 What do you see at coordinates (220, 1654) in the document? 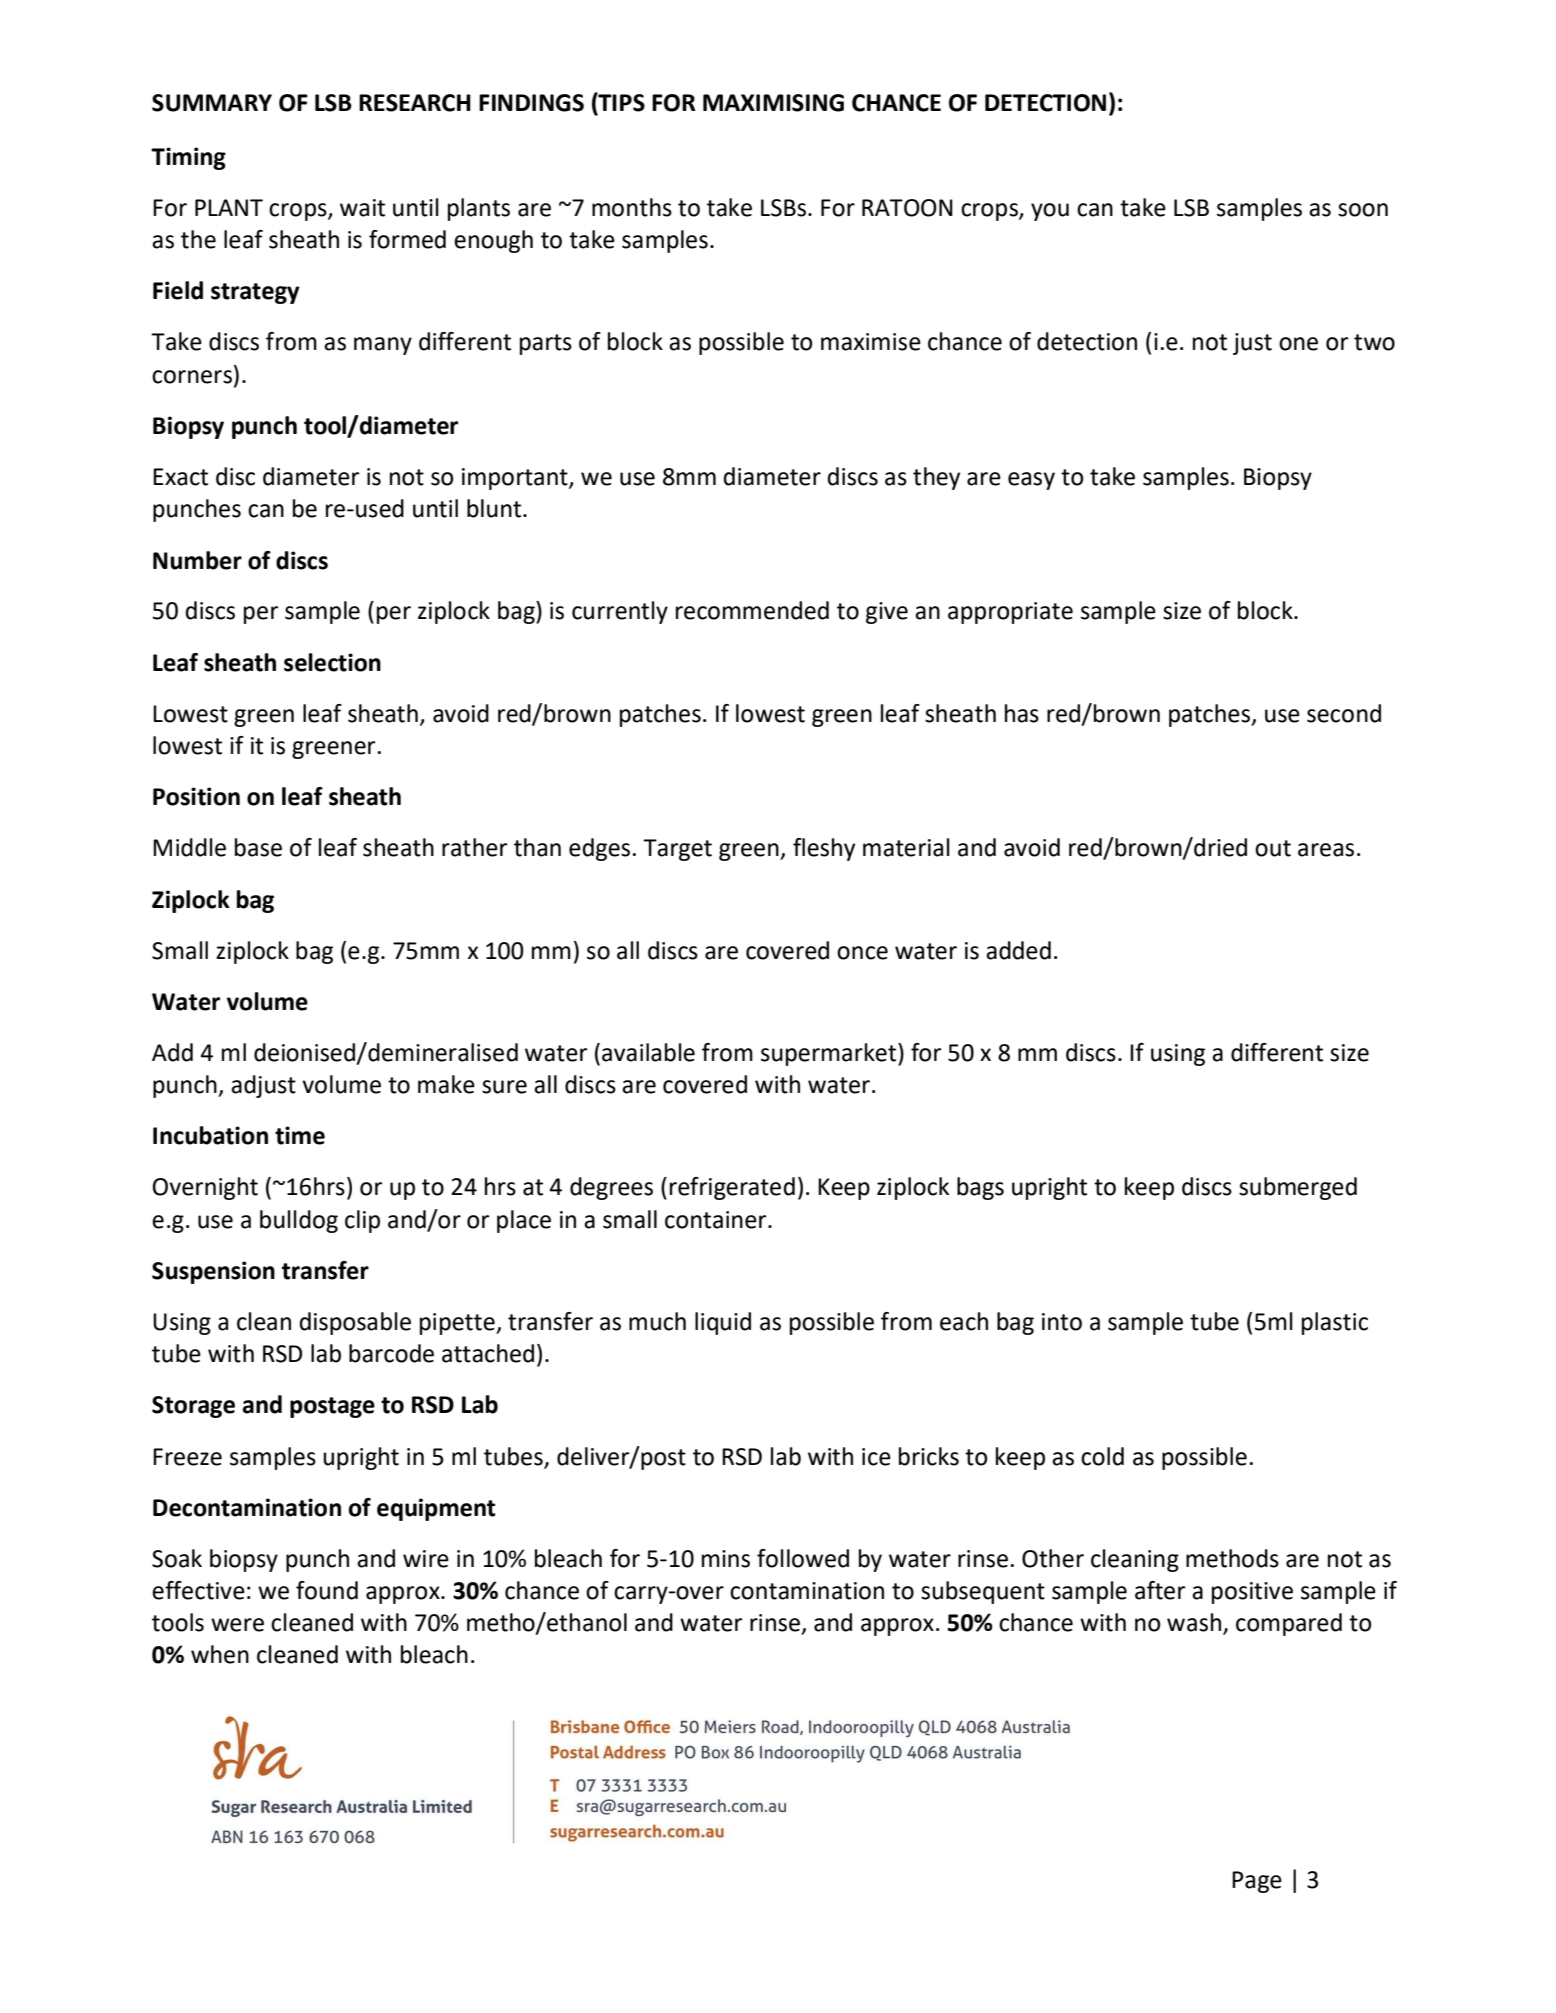
I see `when` at bounding box center [220, 1654].
